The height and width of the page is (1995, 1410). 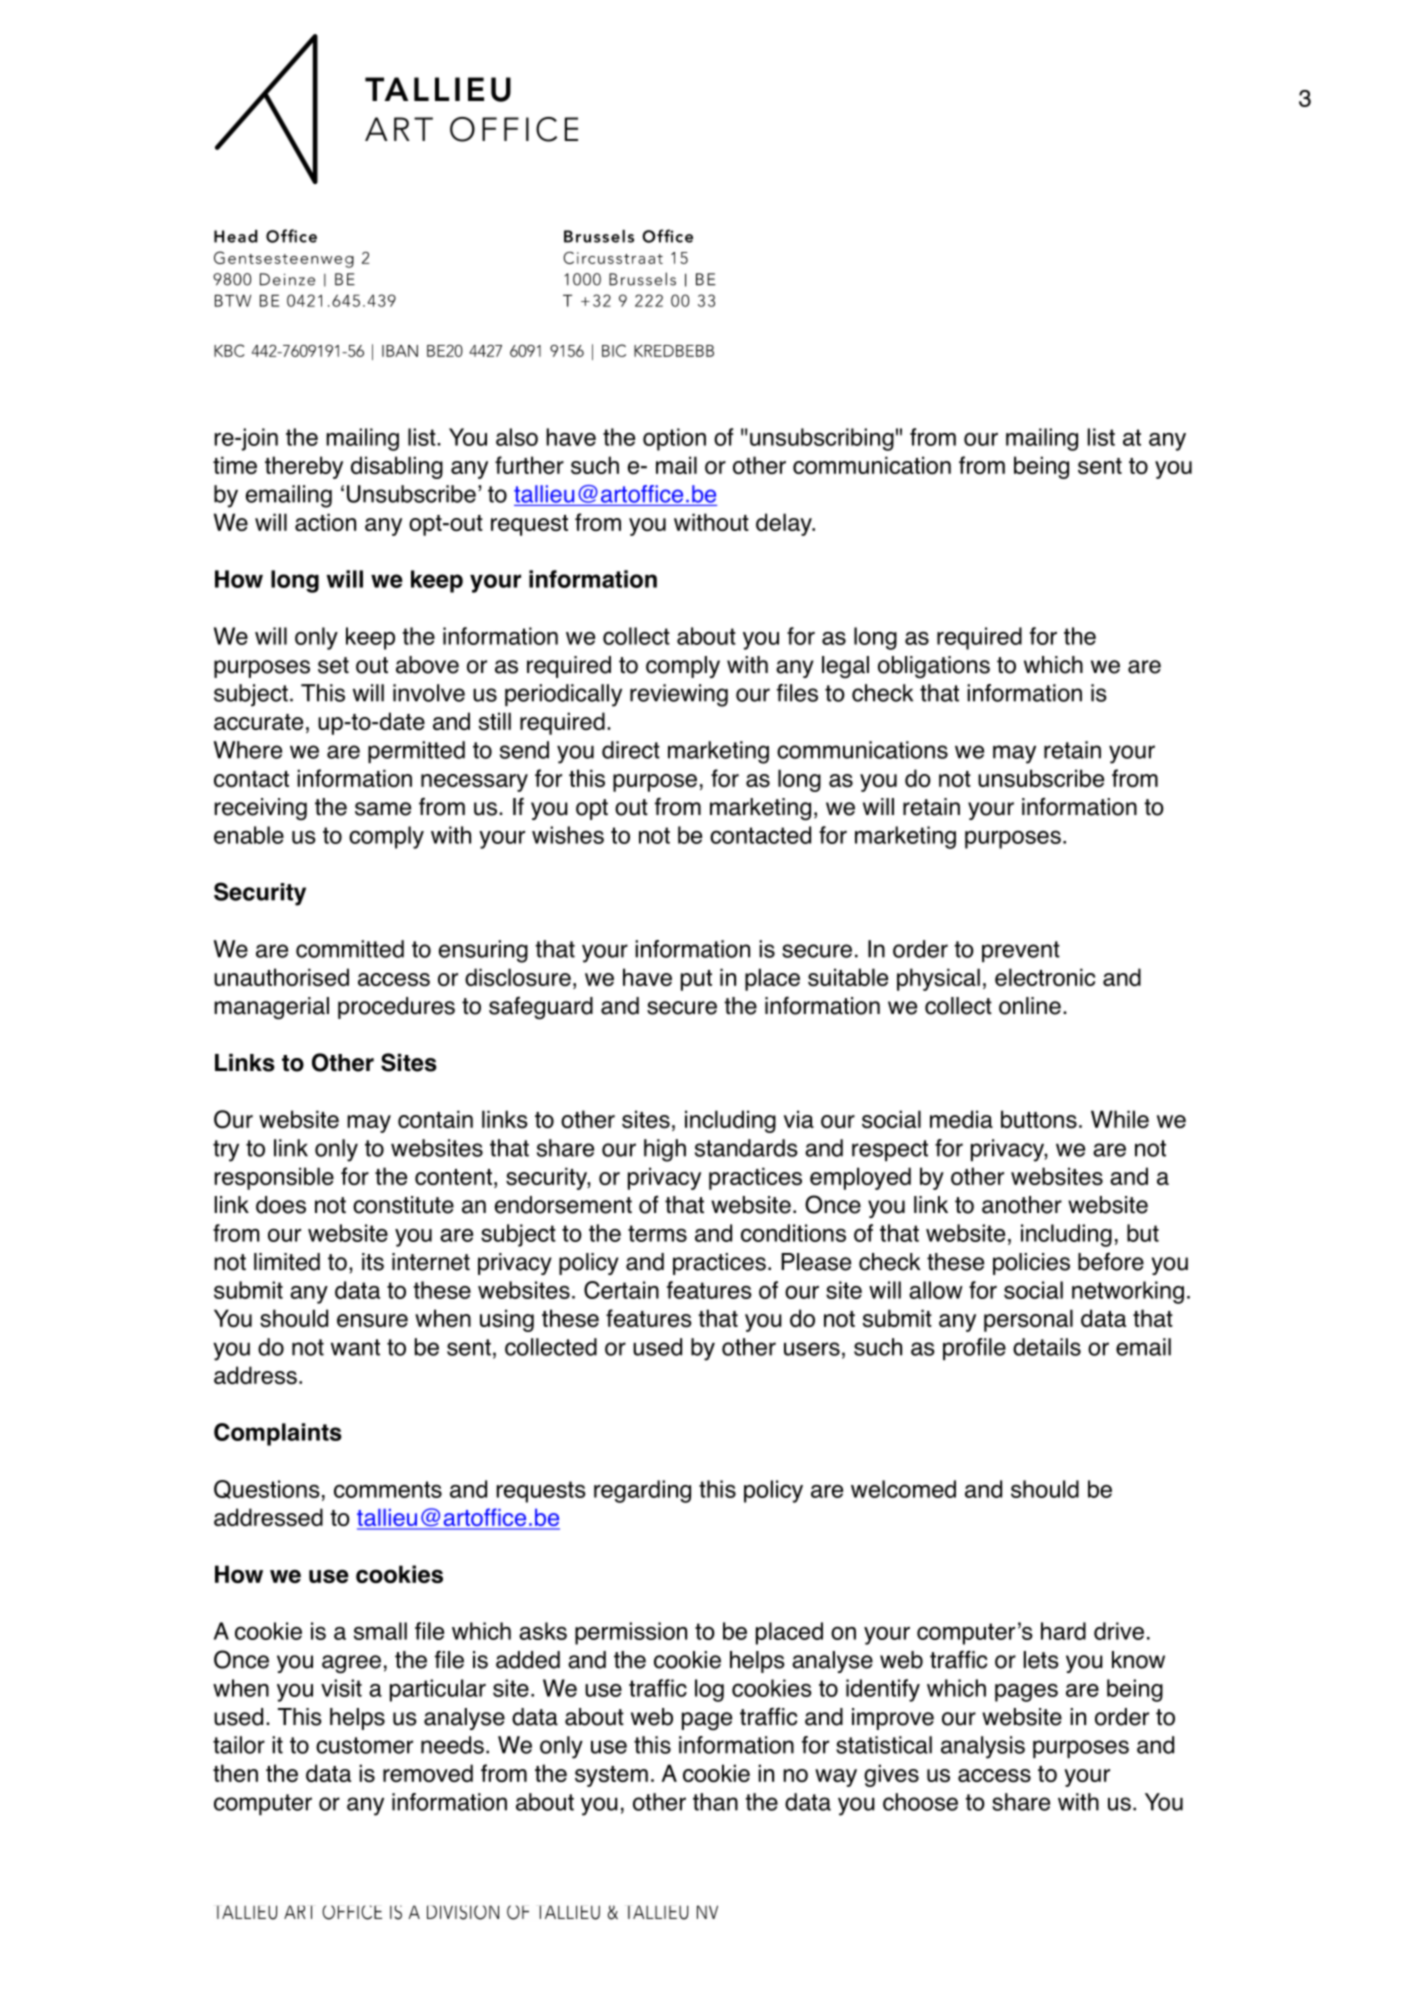 I want to click on committed, so click(x=350, y=949).
